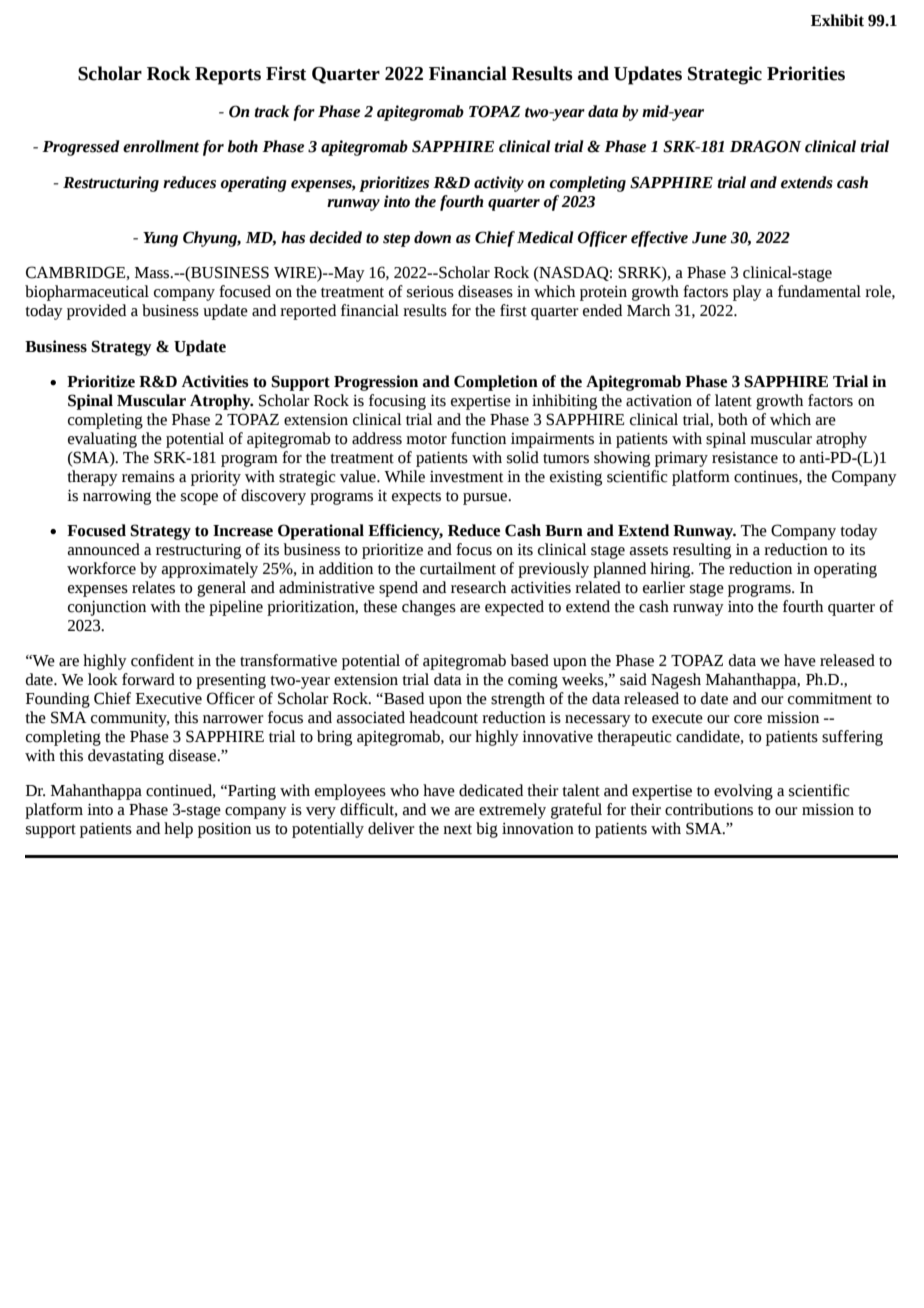  I want to click on function, so click(478, 438).
